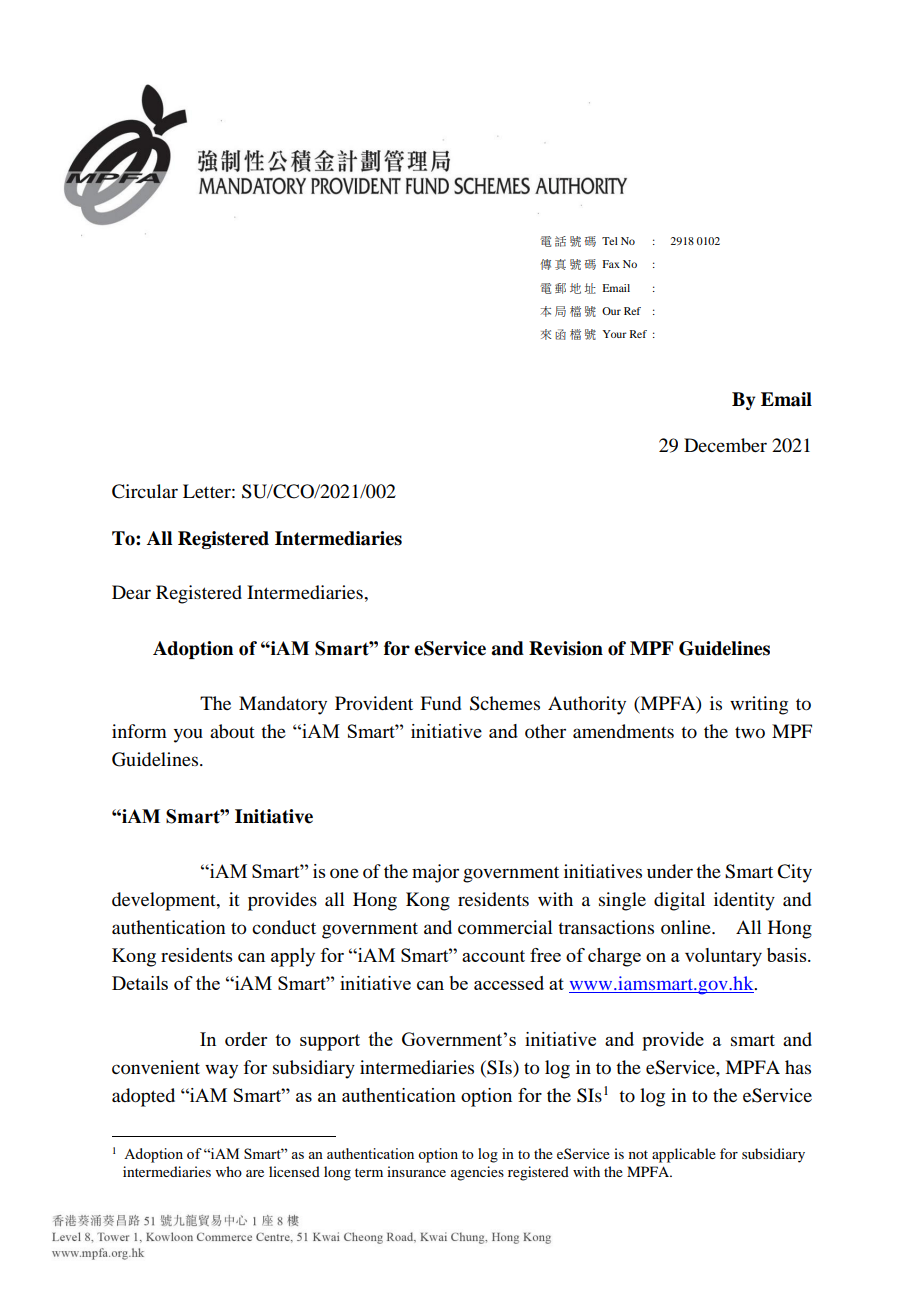  What do you see at coordinates (566, 648) in the screenshot?
I see `Revision` at bounding box center [566, 648].
